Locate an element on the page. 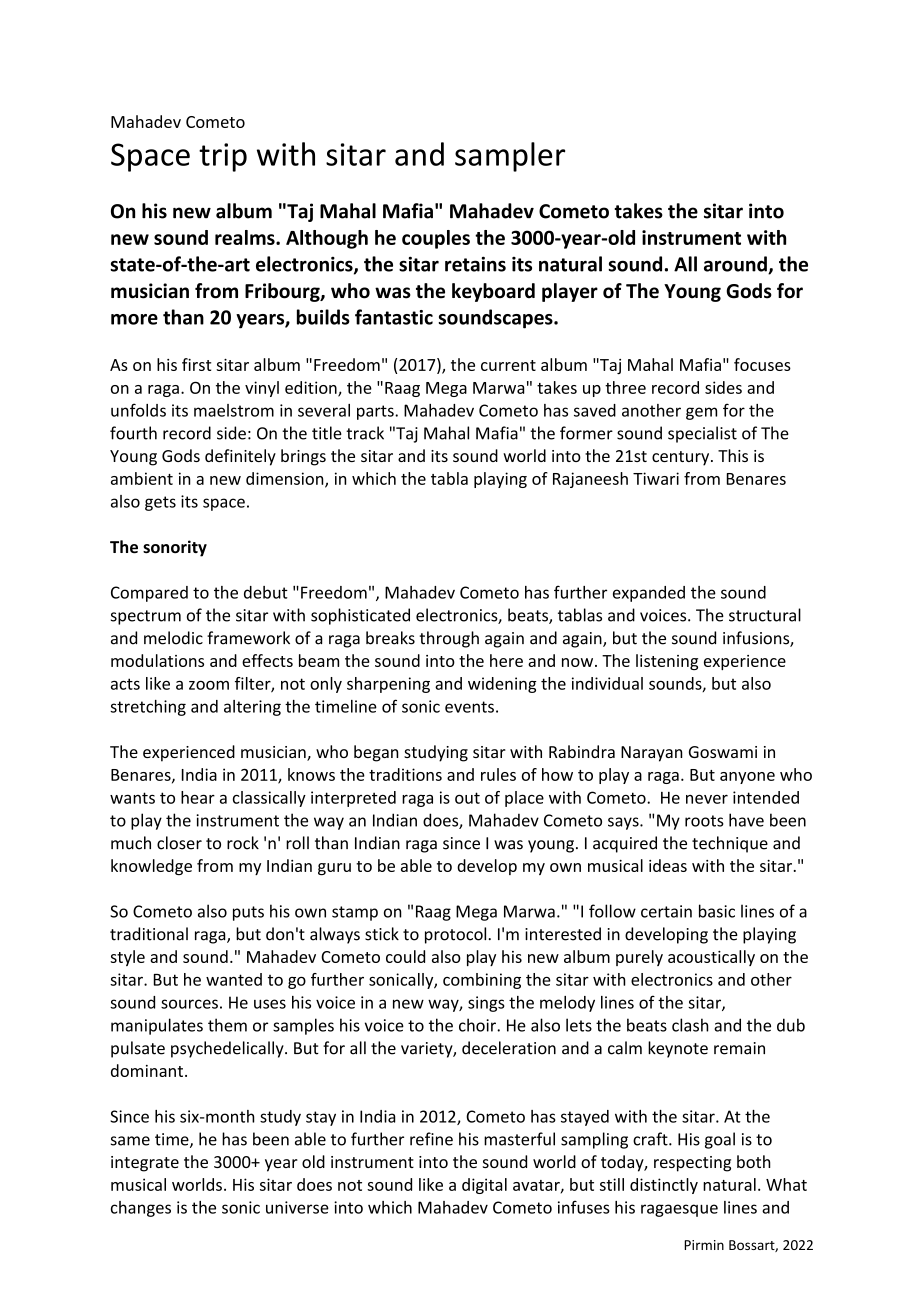  around is located at coordinates (736, 265).
